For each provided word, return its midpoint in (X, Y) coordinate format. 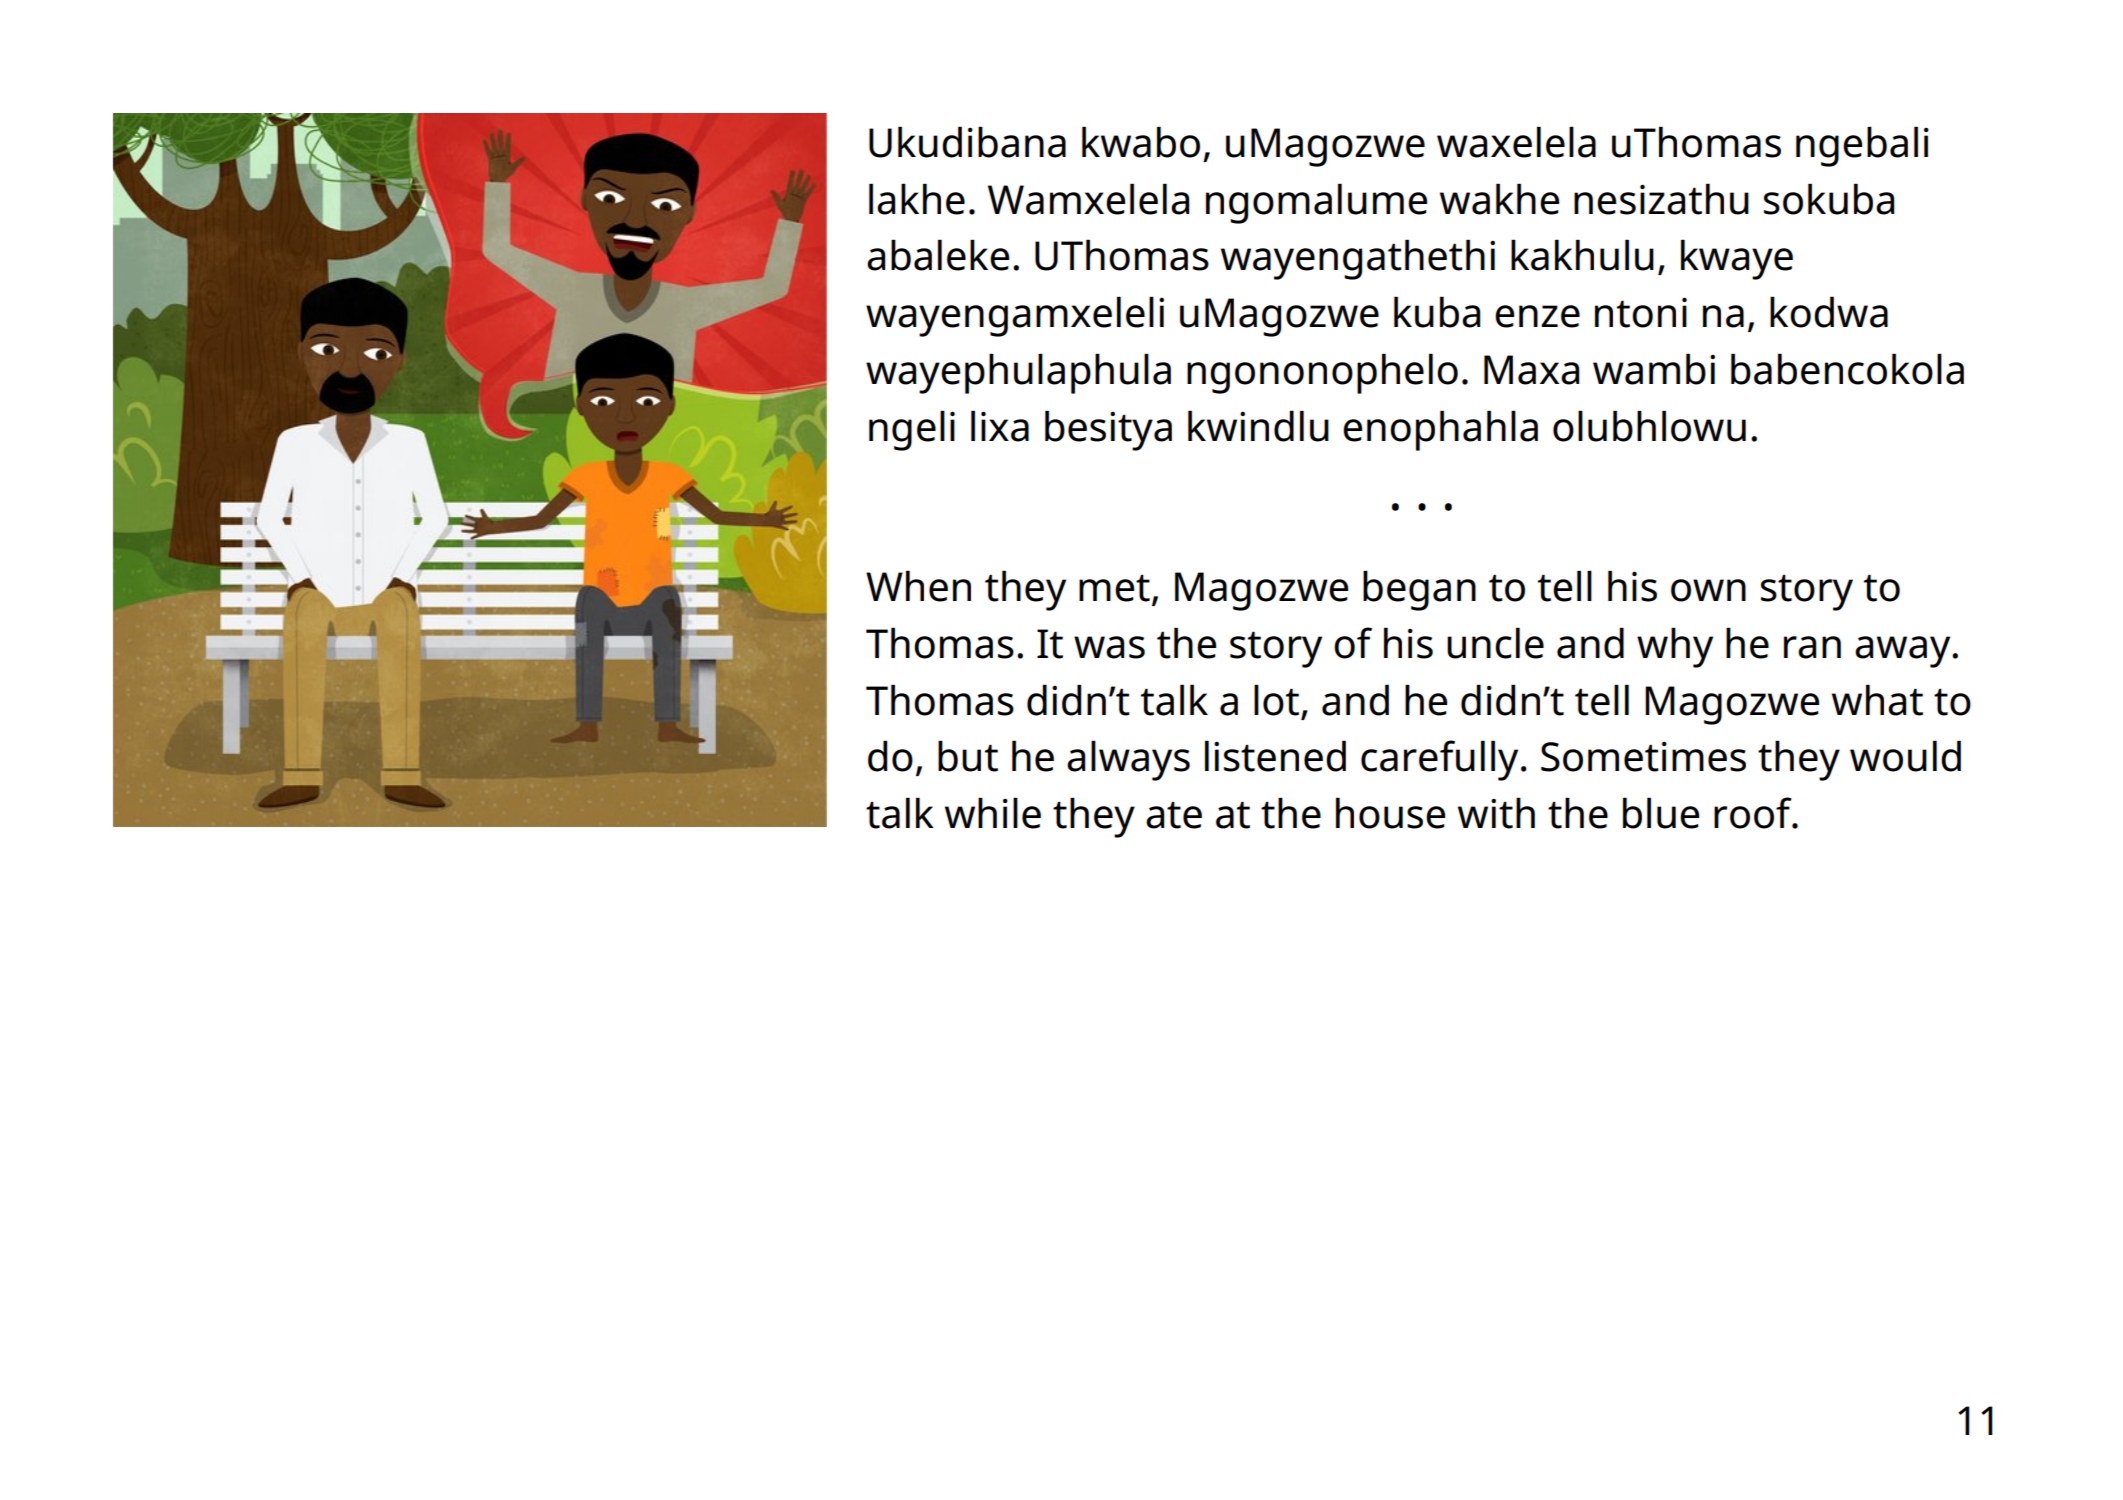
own (1708, 590)
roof (1754, 813)
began (1419, 590)
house (1390, 813)
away (1904, 652)
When (918, 586)
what (1877, 700)
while (993, 813)
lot (1278, 701)
